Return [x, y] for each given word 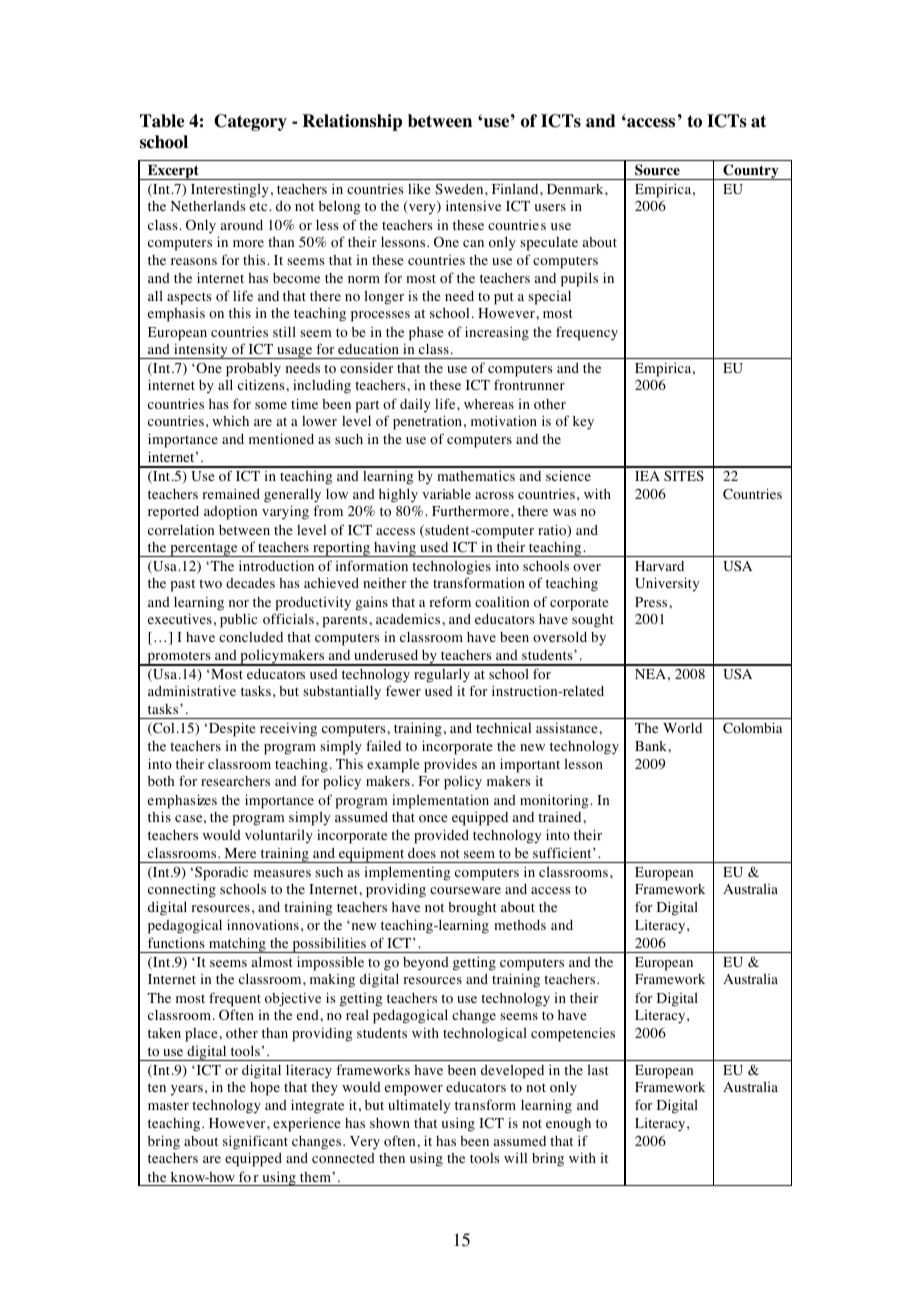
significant [255, 1142]
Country [751, 172]
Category [250, 122]
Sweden [460, 189]
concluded [251, 637]
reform [450, 602]
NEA [650, 674]
